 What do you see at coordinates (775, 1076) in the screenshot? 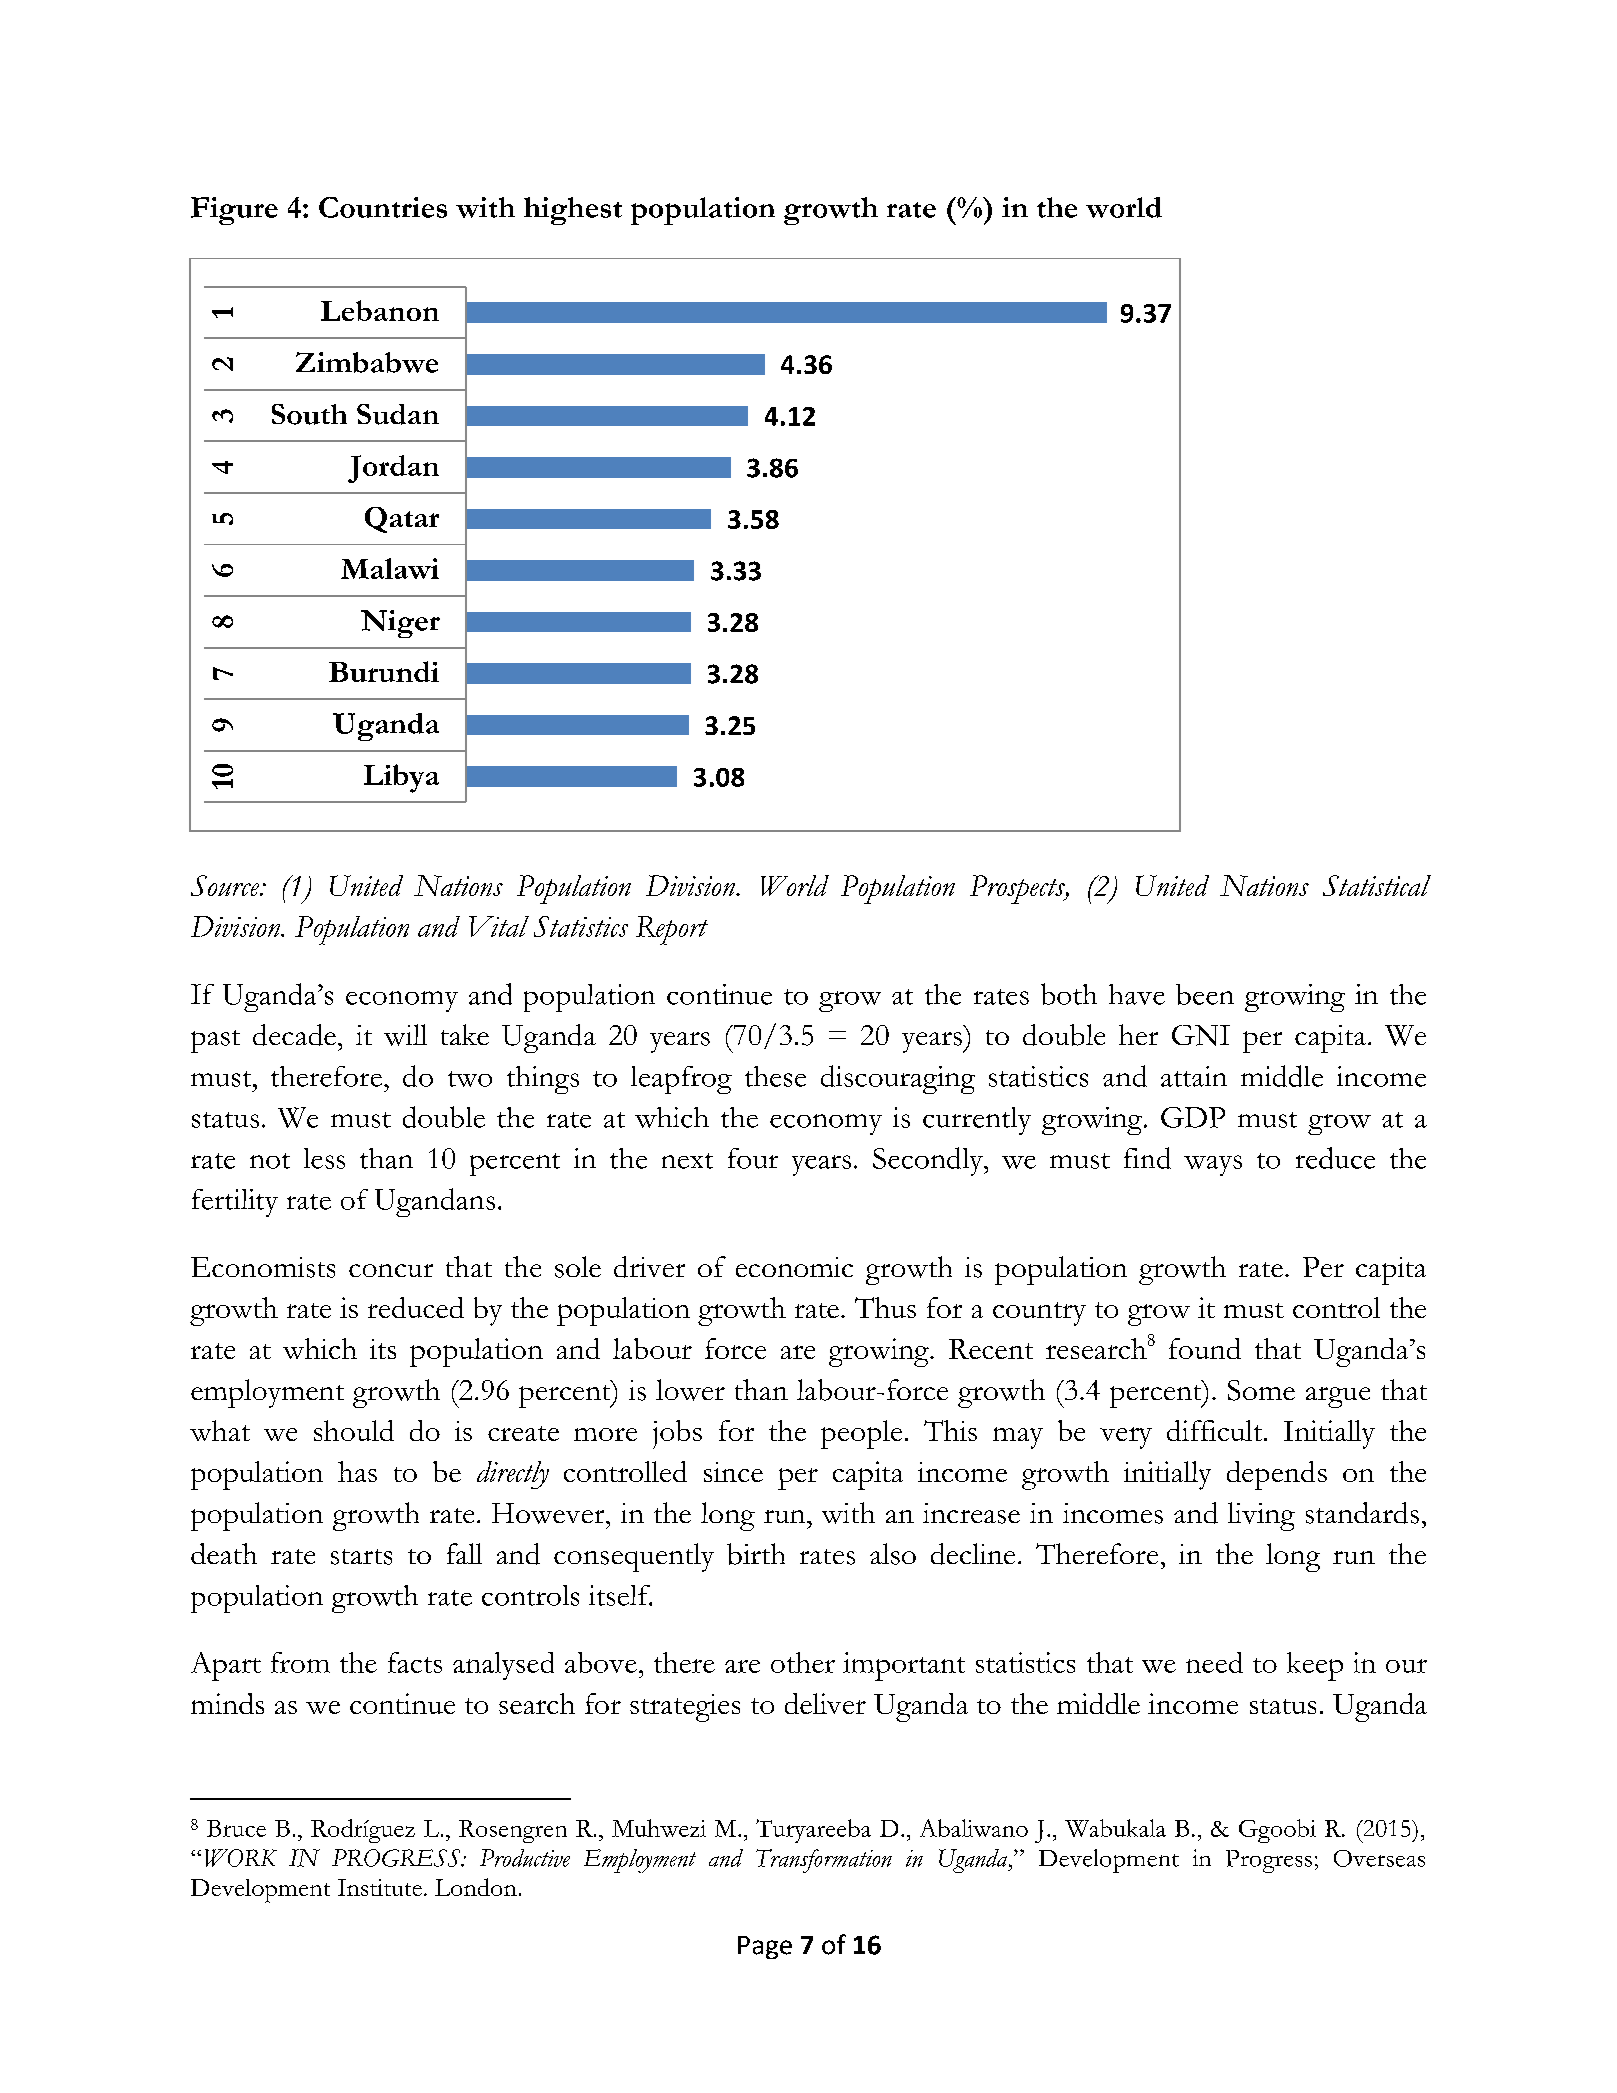
I see `these` at bounding box center [775, 1076].
